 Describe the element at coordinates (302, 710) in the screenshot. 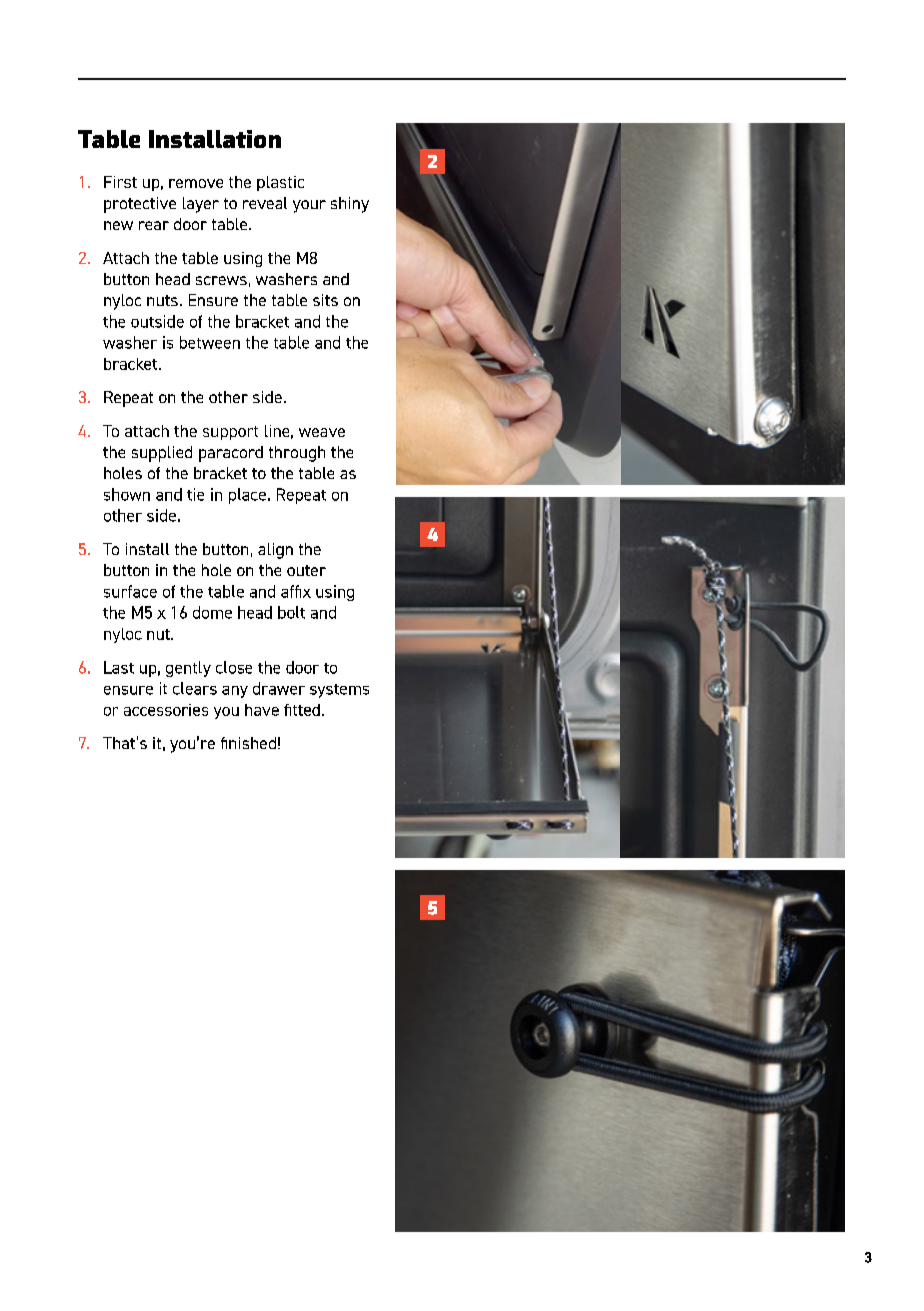

I see `fitted` at that location.
